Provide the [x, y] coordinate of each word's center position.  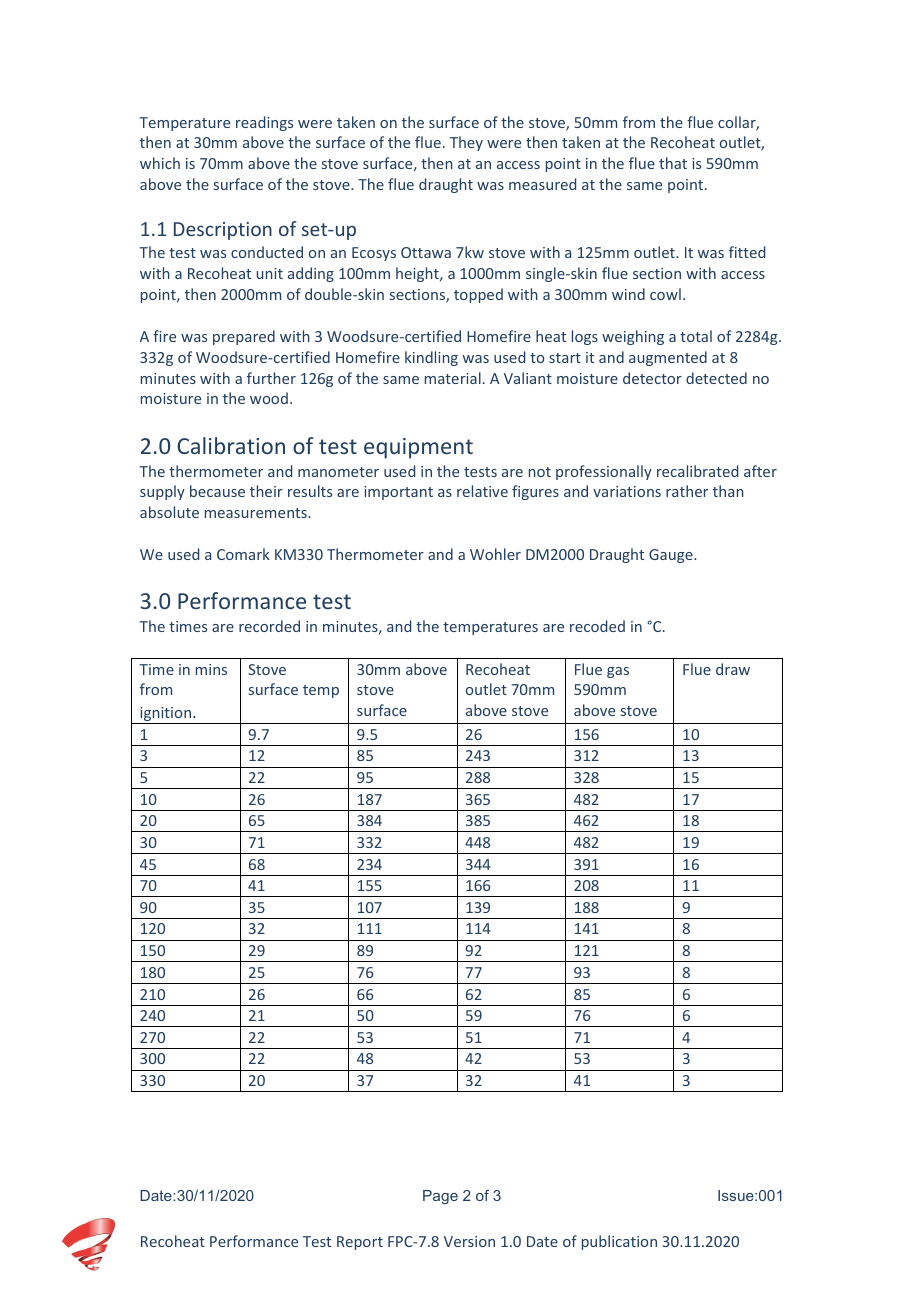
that [673, 163]
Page [440, 1197]
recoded [597, 626]
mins [211, 669]
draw [733, 669]
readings [264, 123]
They [466, 143]
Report [360, 1243]
